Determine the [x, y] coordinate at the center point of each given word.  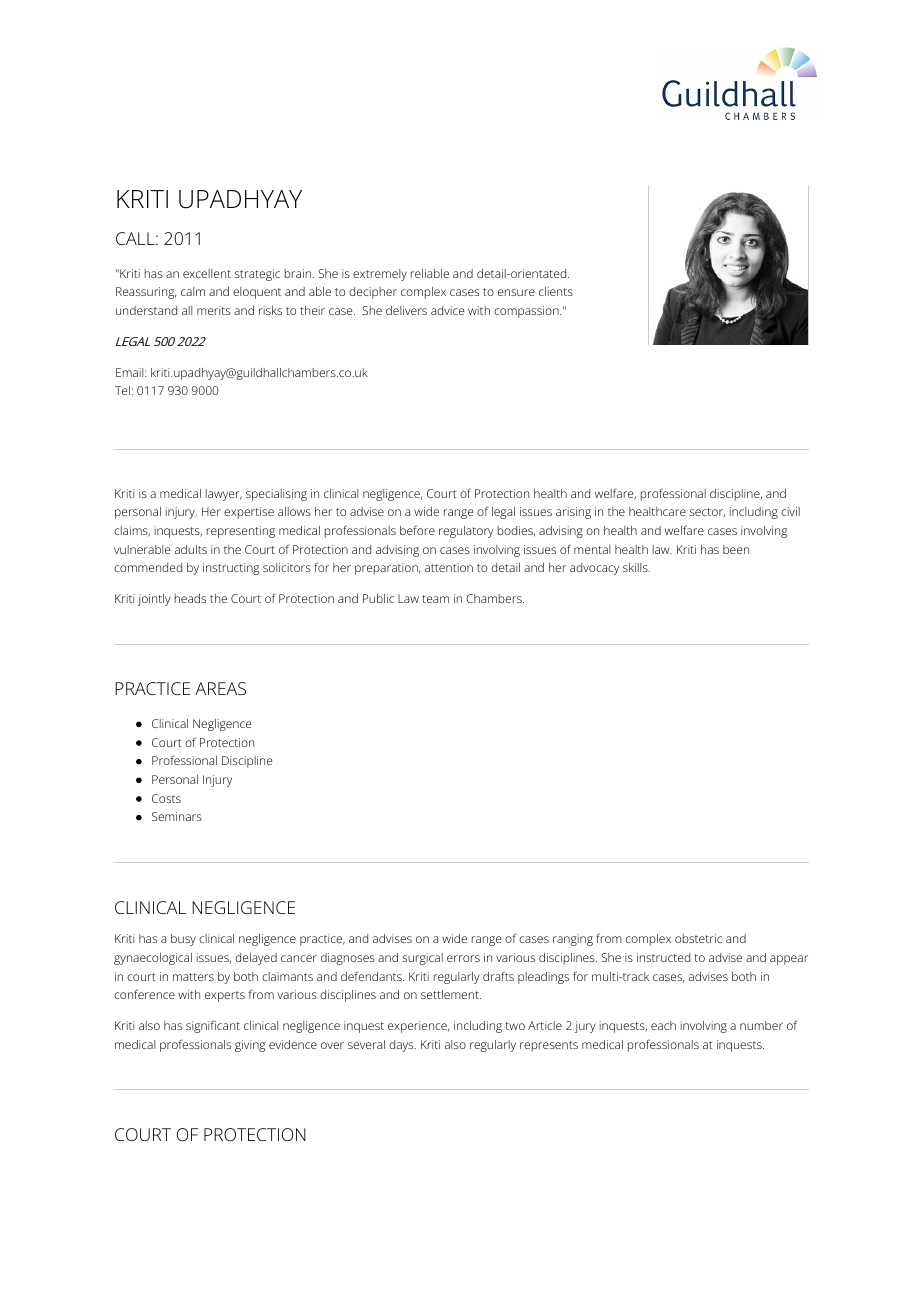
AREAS [220, 688]
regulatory [466, 532]
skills [636, 567]
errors [463, 958]
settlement [451, 994]
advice [447, 310]
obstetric [698, 938]
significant [213, 1026]
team [435, 599]
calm [193, 291]
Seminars [177, 816]
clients [556, 291]
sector [707, 513]
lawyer [224, 495]
